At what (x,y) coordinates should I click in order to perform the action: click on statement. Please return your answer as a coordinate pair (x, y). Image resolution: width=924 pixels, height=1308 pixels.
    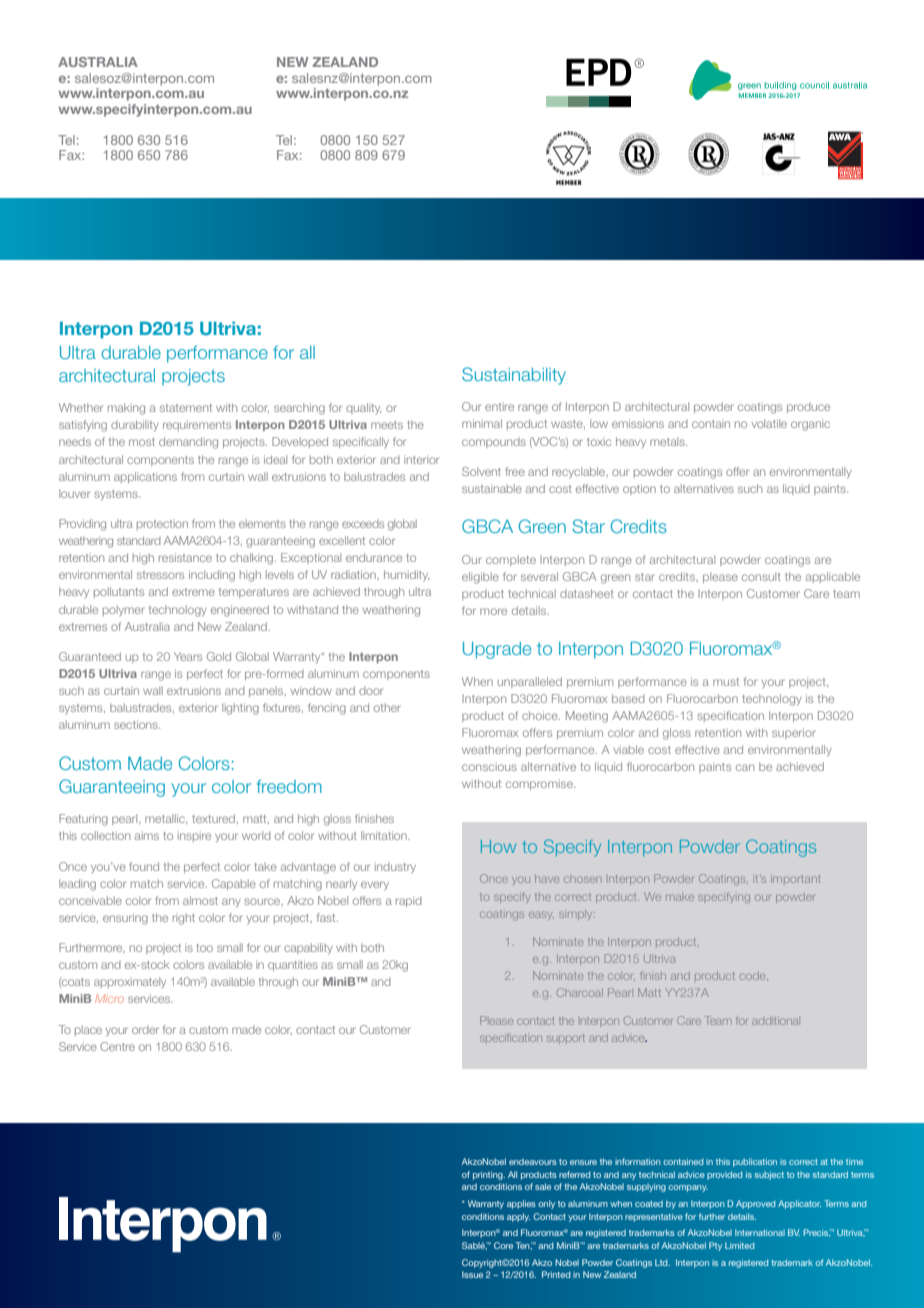
    Looking at the image, I should click on (186, 408).
